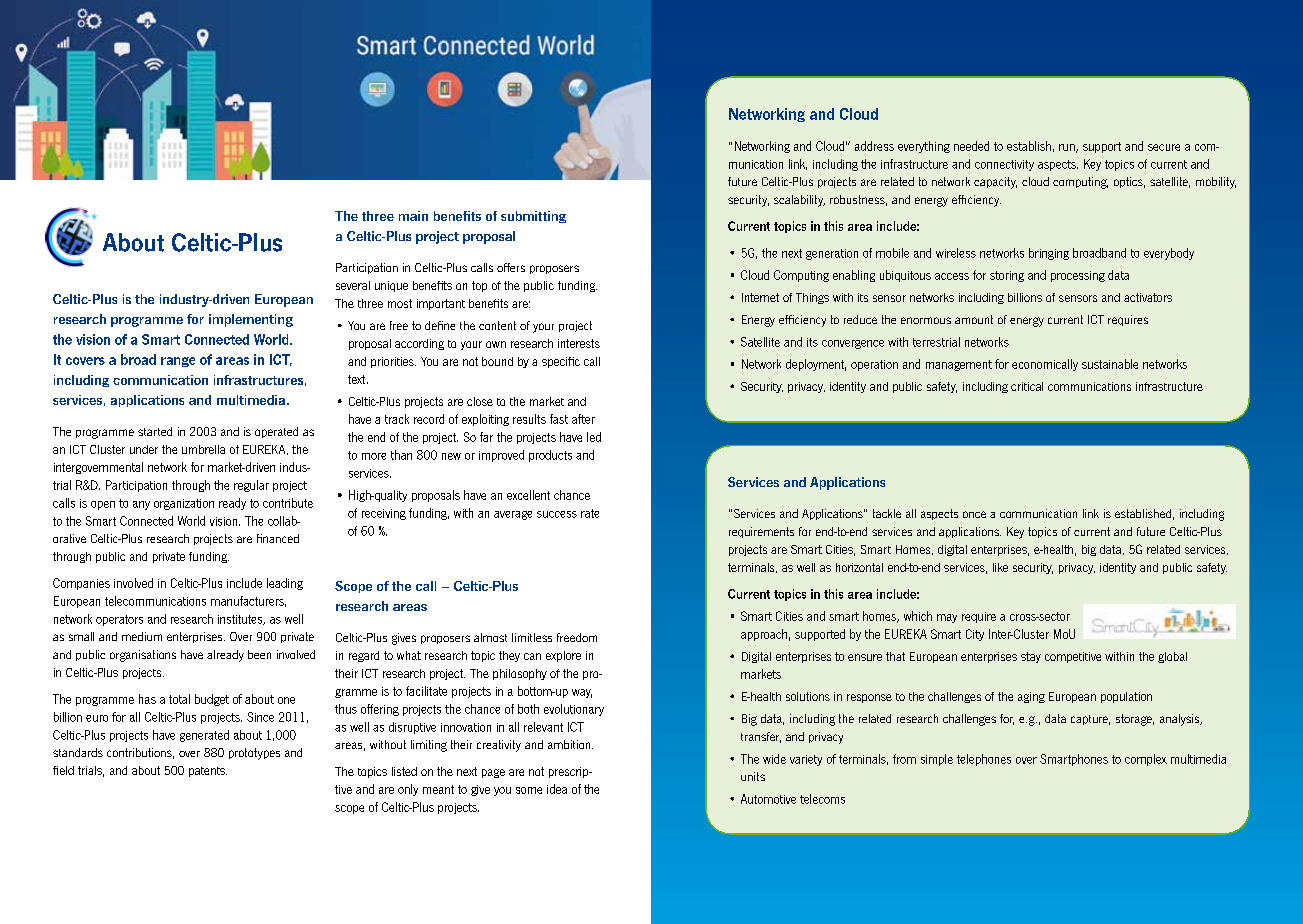  I want to click on idea, so click(557, 789).
